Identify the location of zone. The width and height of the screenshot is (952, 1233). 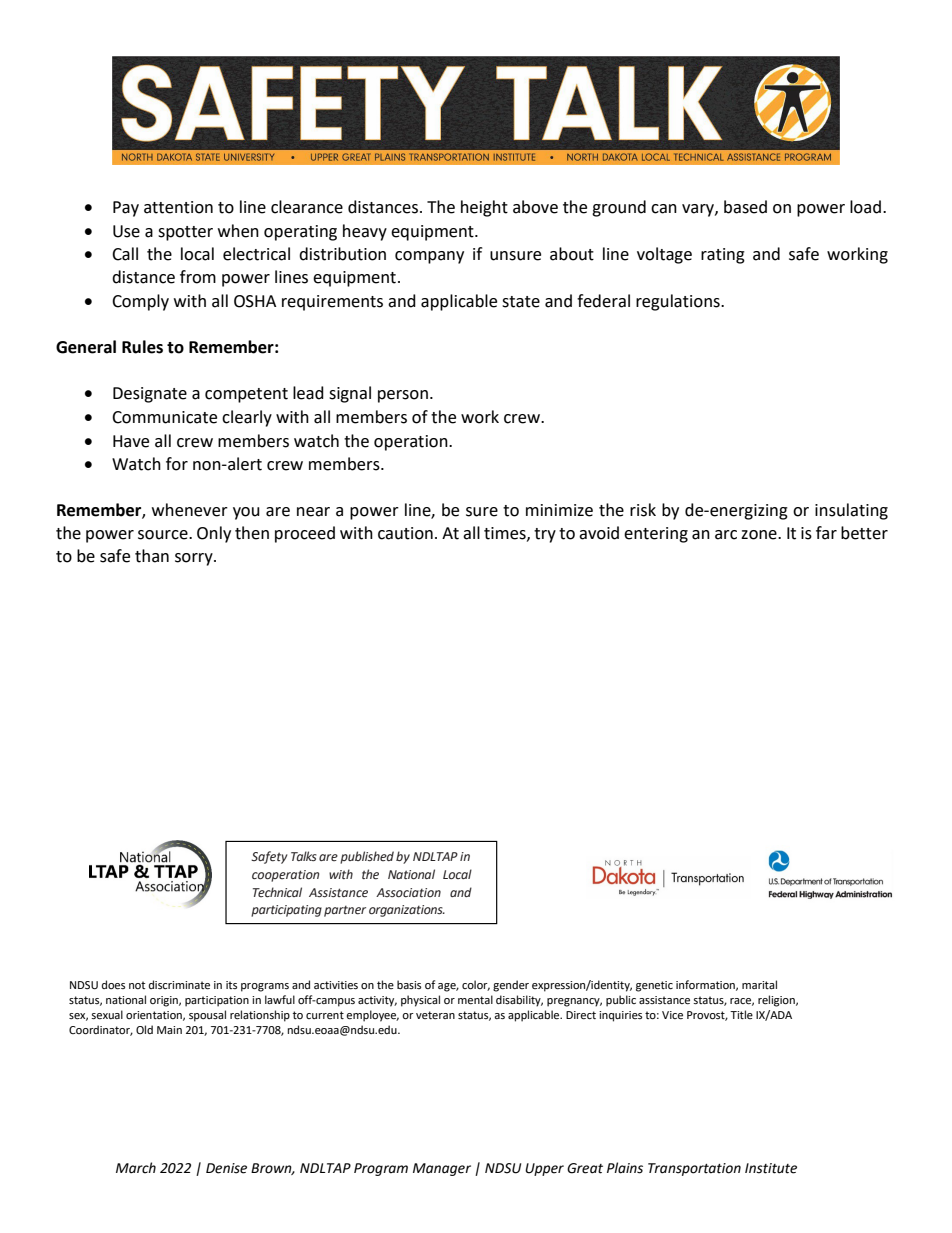
(760, 535).
